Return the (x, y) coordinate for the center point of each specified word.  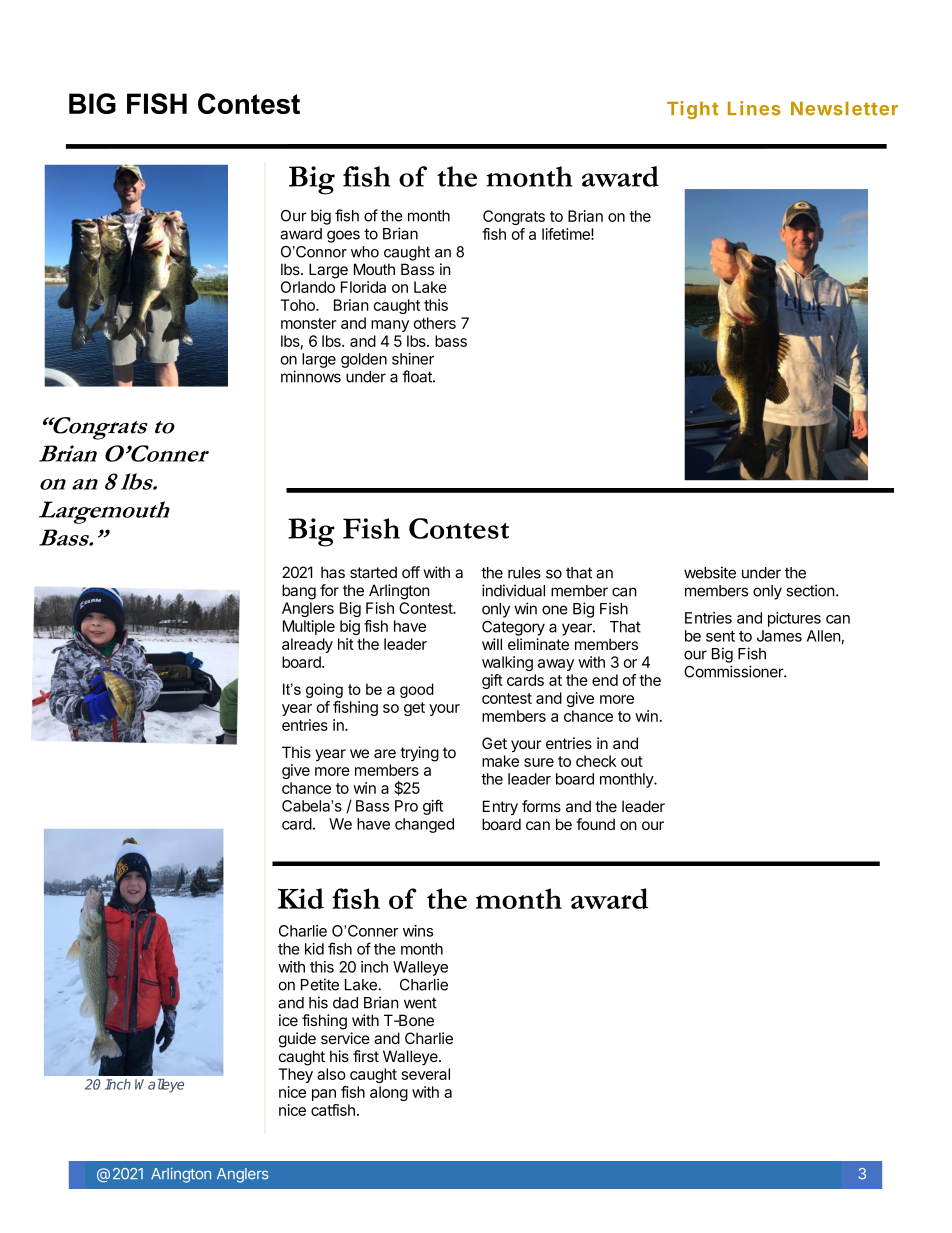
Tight (693, 110)
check (596, 761)
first (366, 1056)
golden (364, 360)
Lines (754, 108)
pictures (794, 619)
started (373, 572)
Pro (406, 806)
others (434, 323)
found (595, 824)
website (710, 572)
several (426, 1074)
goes (343, 236)
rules (524, 573)
